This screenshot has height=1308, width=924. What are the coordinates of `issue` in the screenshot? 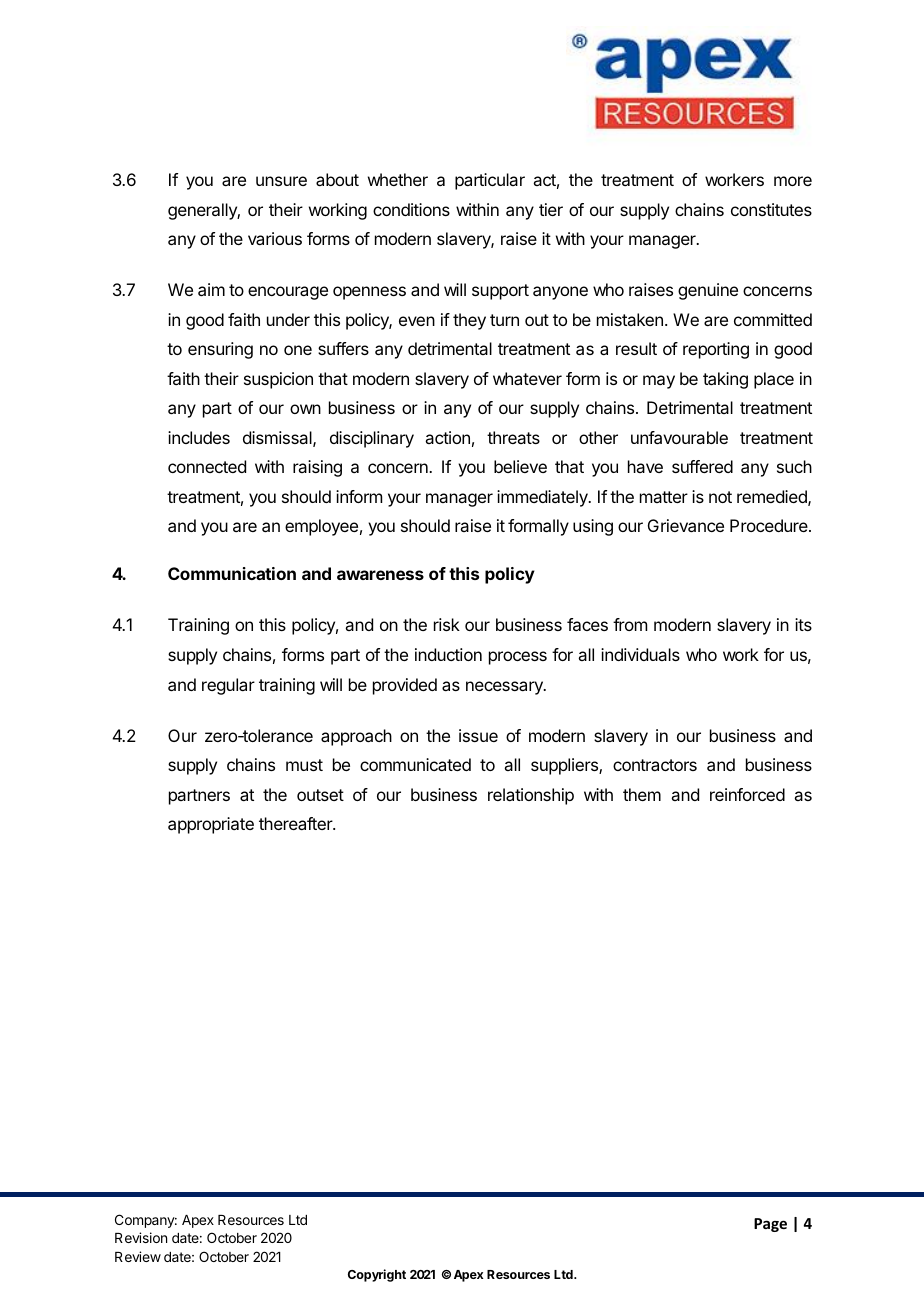 It's located at (478, 735).
